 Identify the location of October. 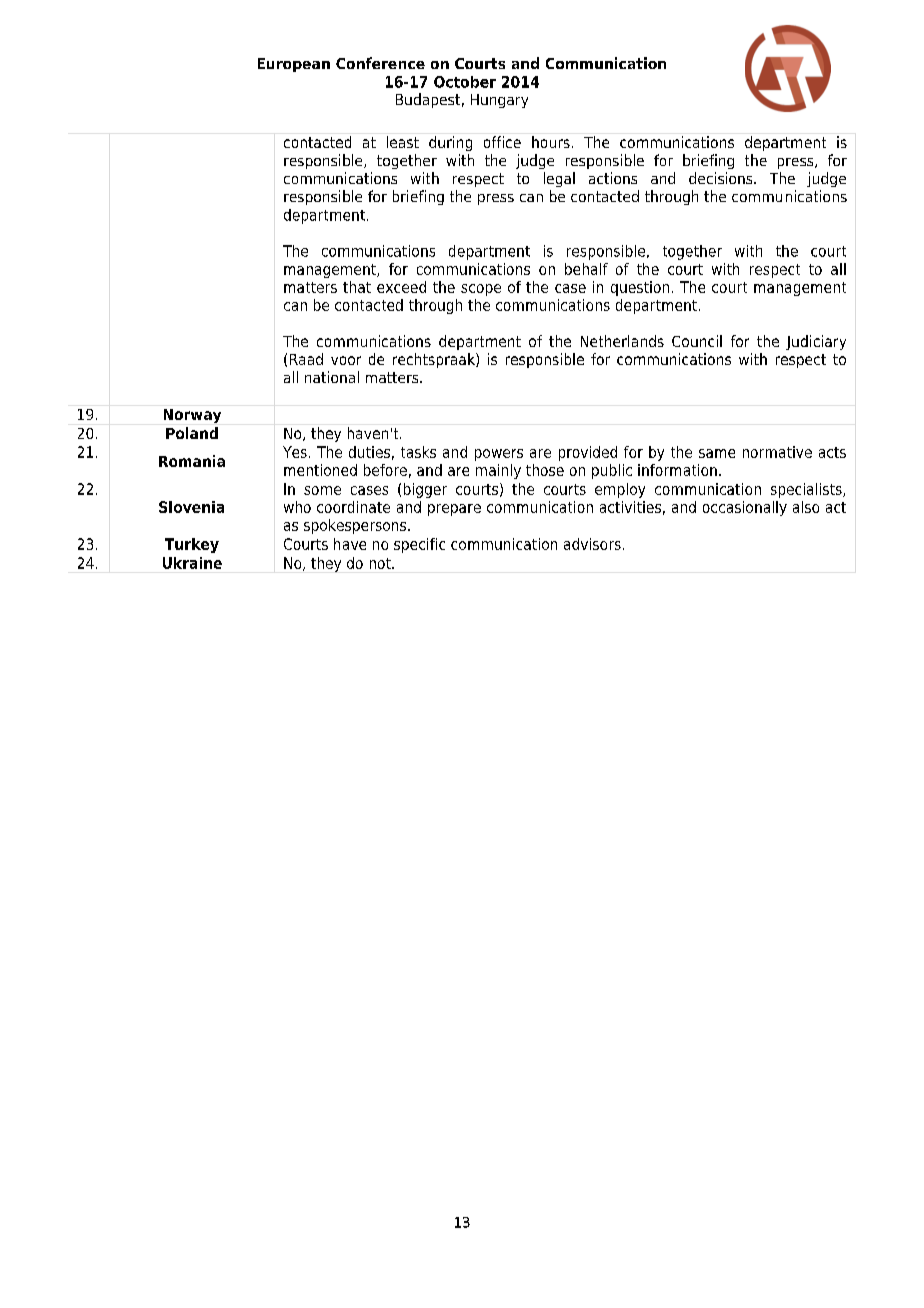
(465, 82).
